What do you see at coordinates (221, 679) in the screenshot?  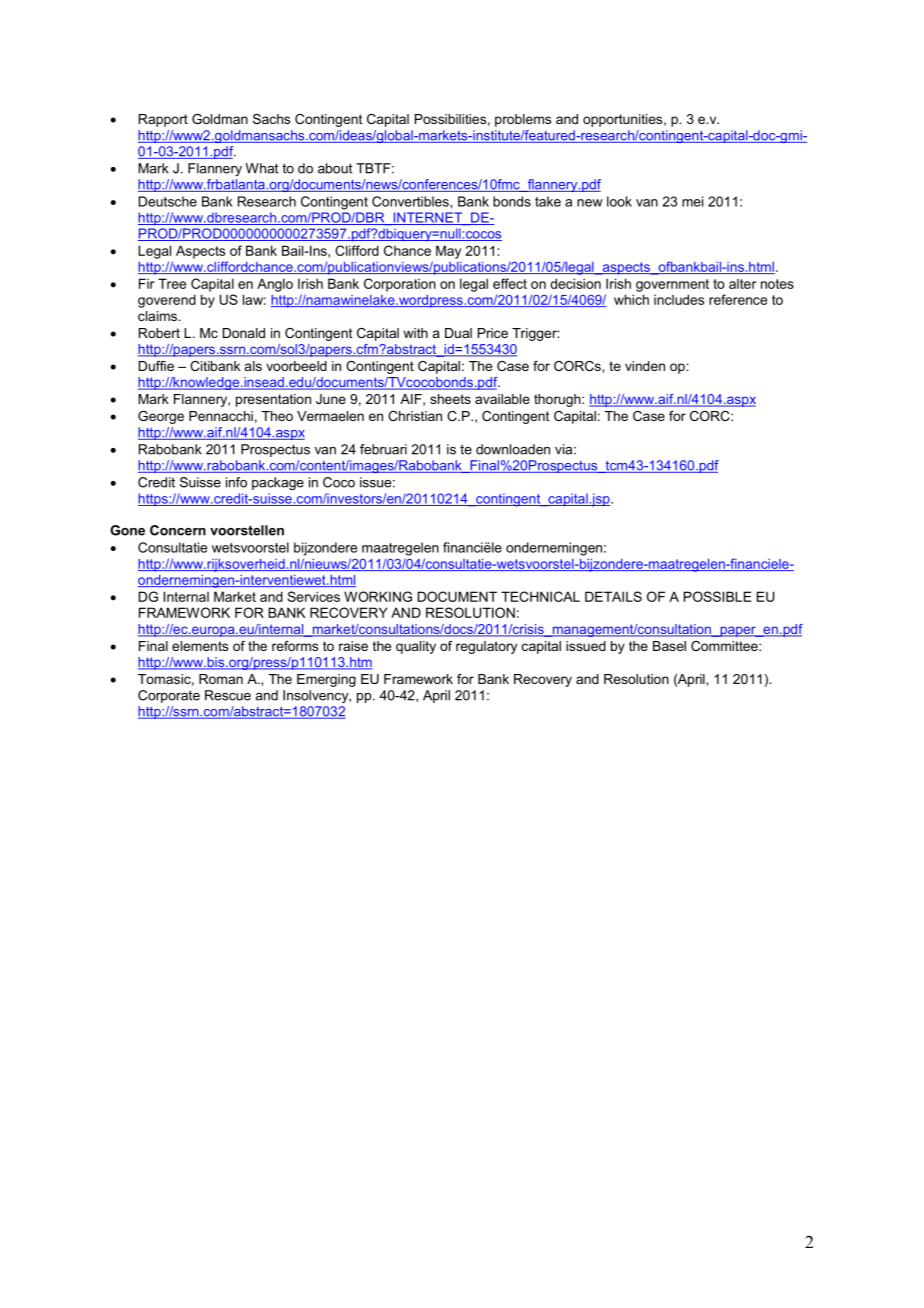 I see `Roman` at bounding box center [221, 679].
